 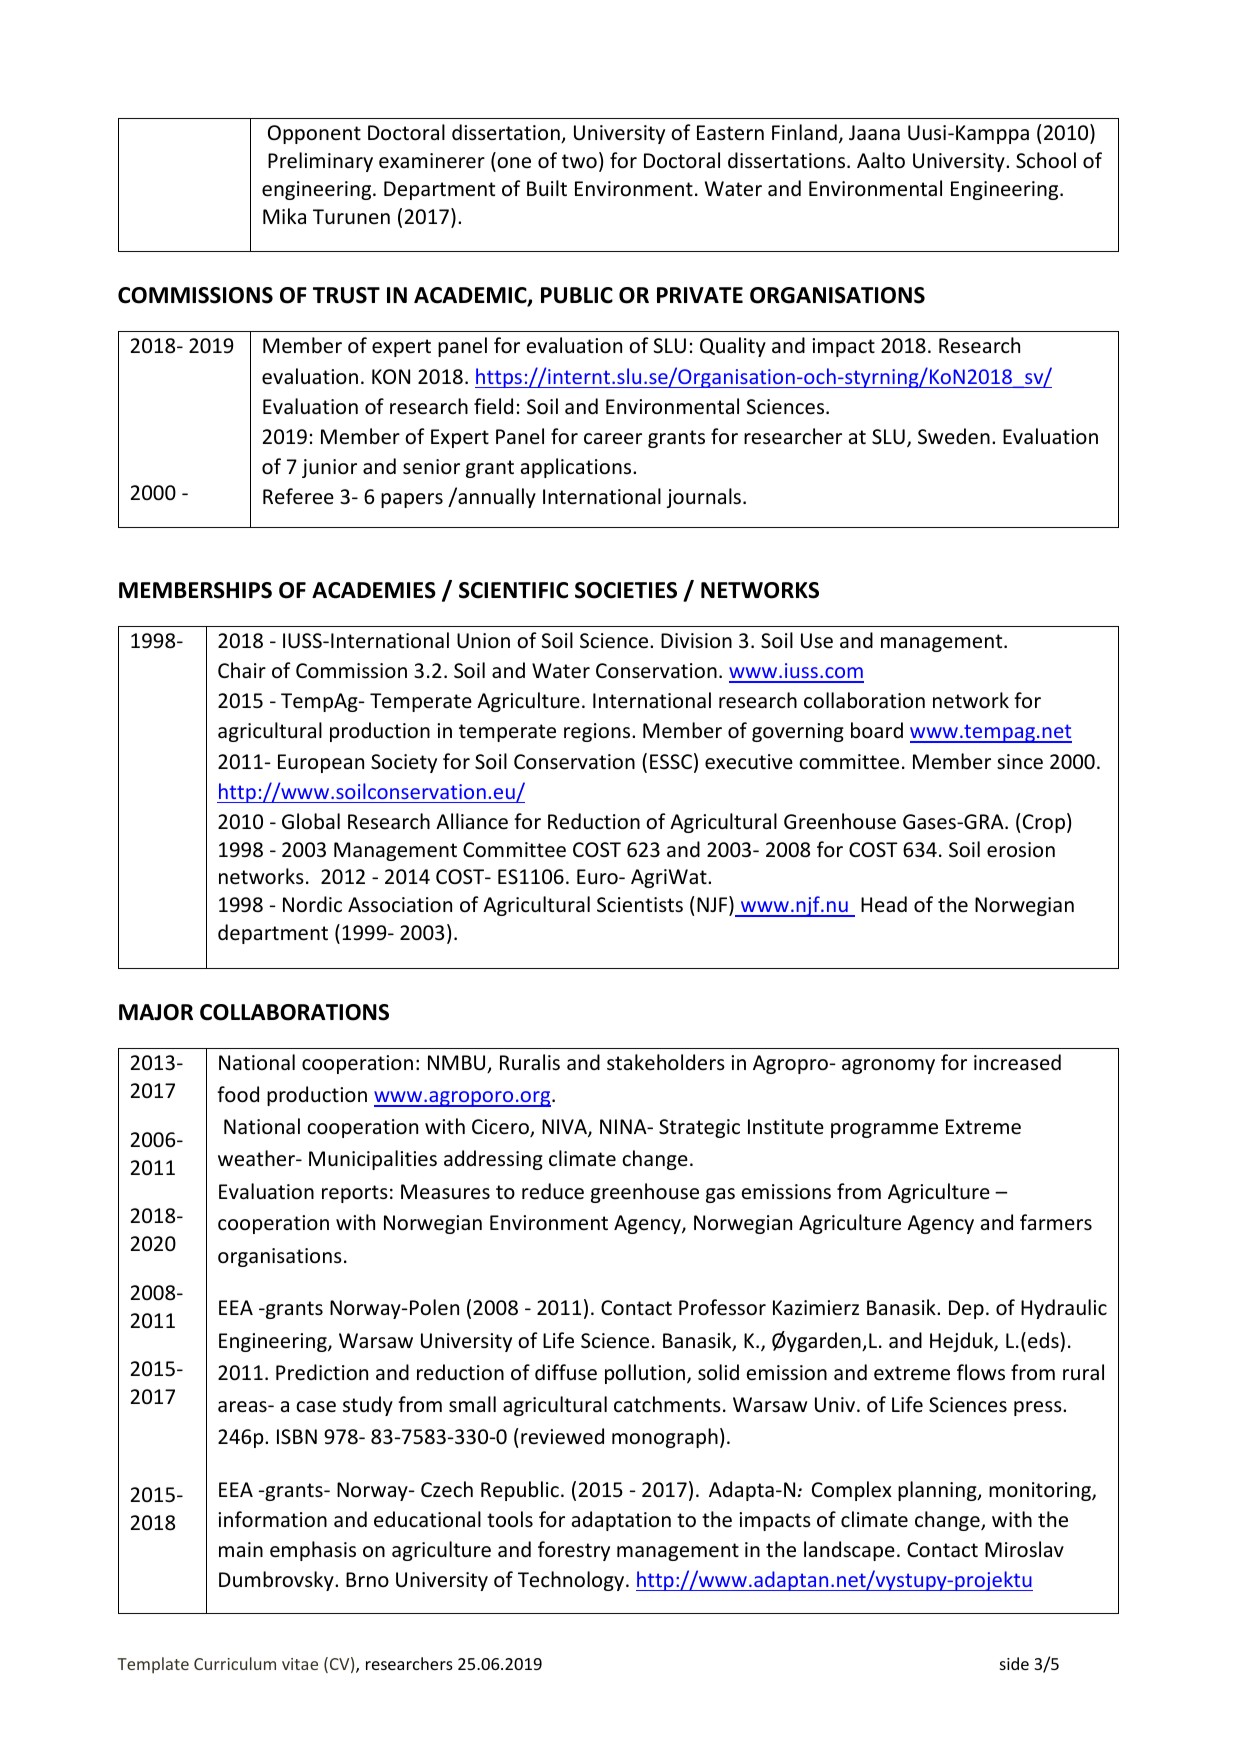 What do you see at coordinates (553, 1191) in the image?
I see `reduce` at bounding box center [553, 1191].
